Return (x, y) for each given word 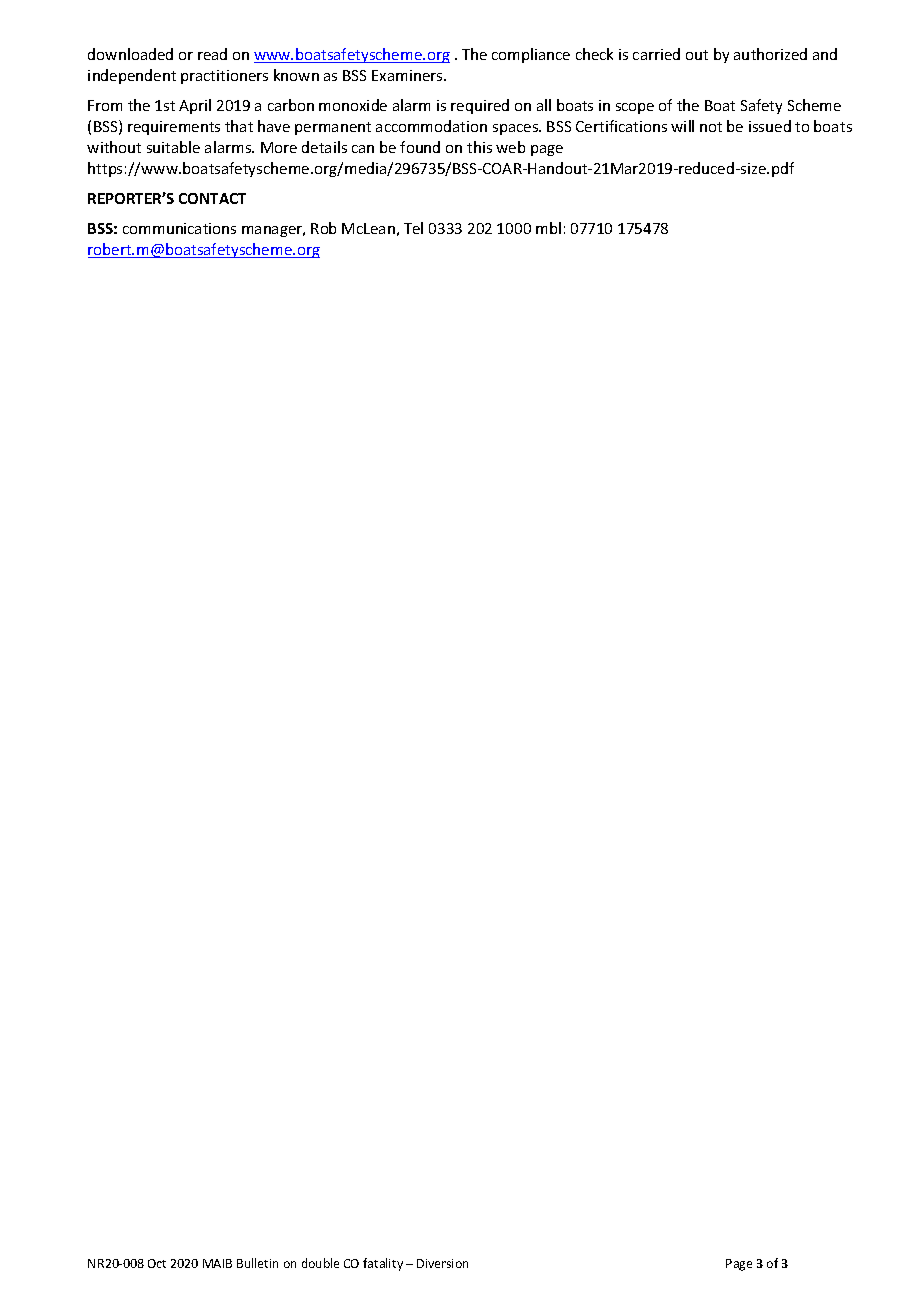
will (682, 126)
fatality (383, 1264)
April (195, 106)
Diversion (442, 1263)
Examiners (408, 75)
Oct (157, 1263)
